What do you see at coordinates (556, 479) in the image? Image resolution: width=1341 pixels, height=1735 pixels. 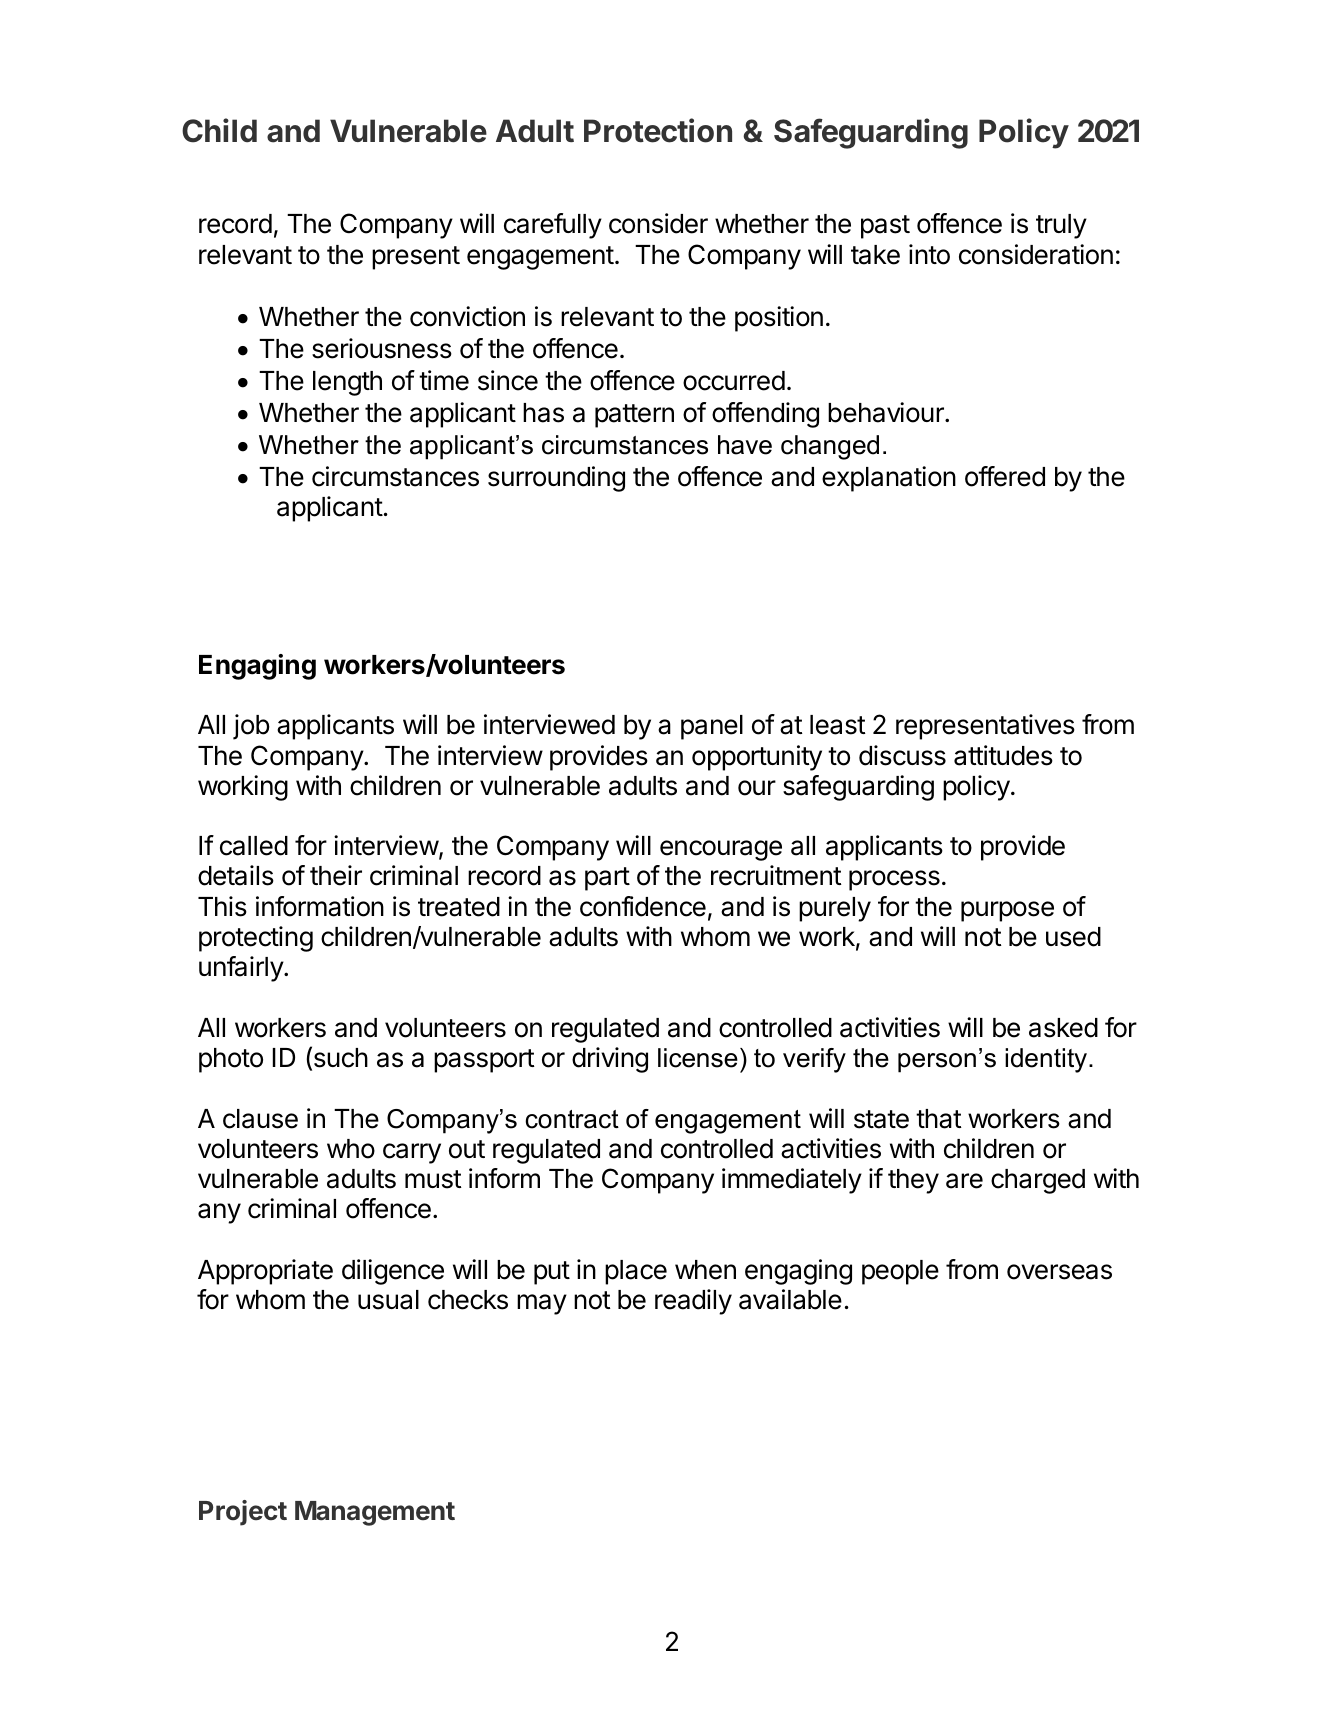 I see `surrounding` at bounding box center [556, 479].
